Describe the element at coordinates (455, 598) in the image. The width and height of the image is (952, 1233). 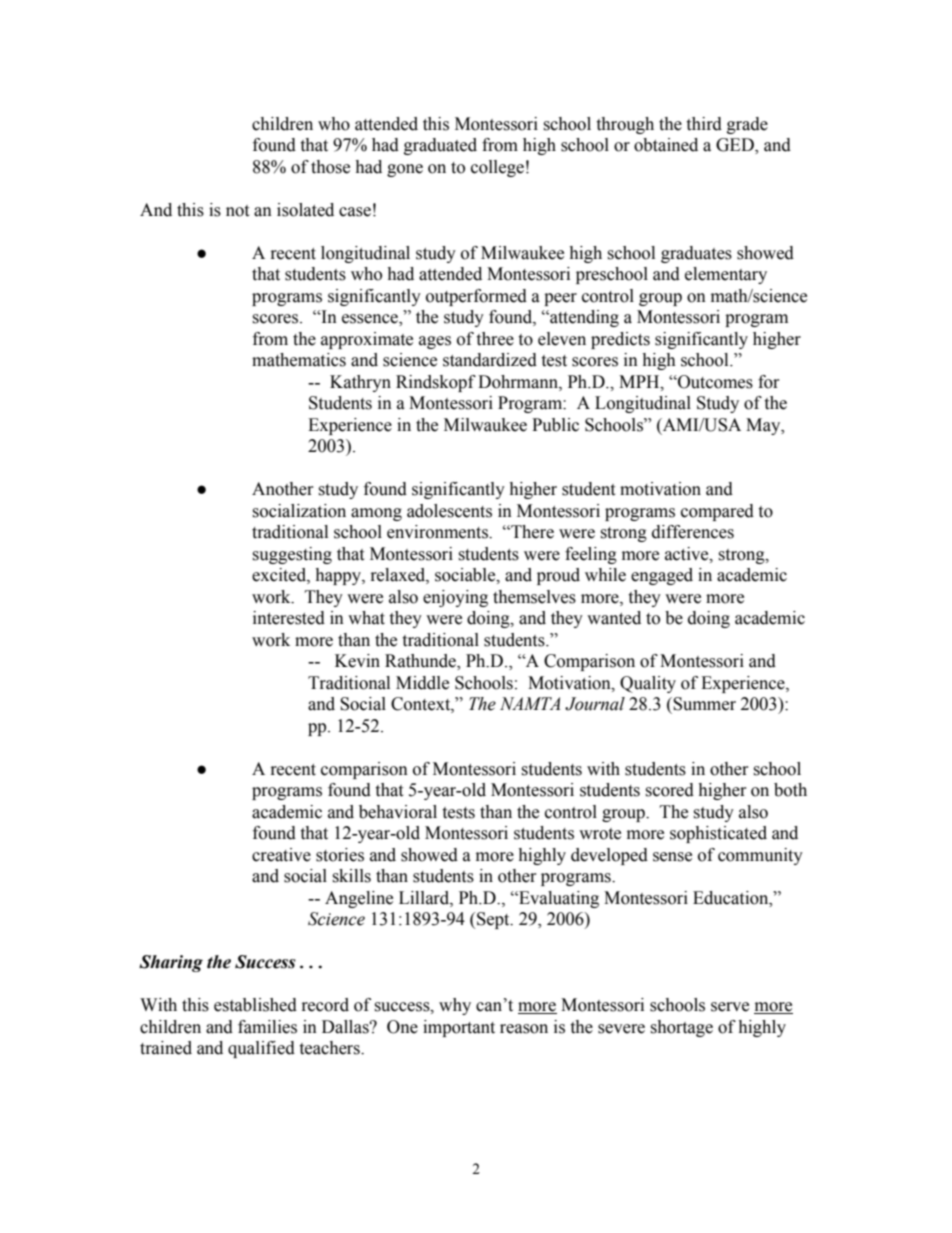
I see `enjoying` at that location.
